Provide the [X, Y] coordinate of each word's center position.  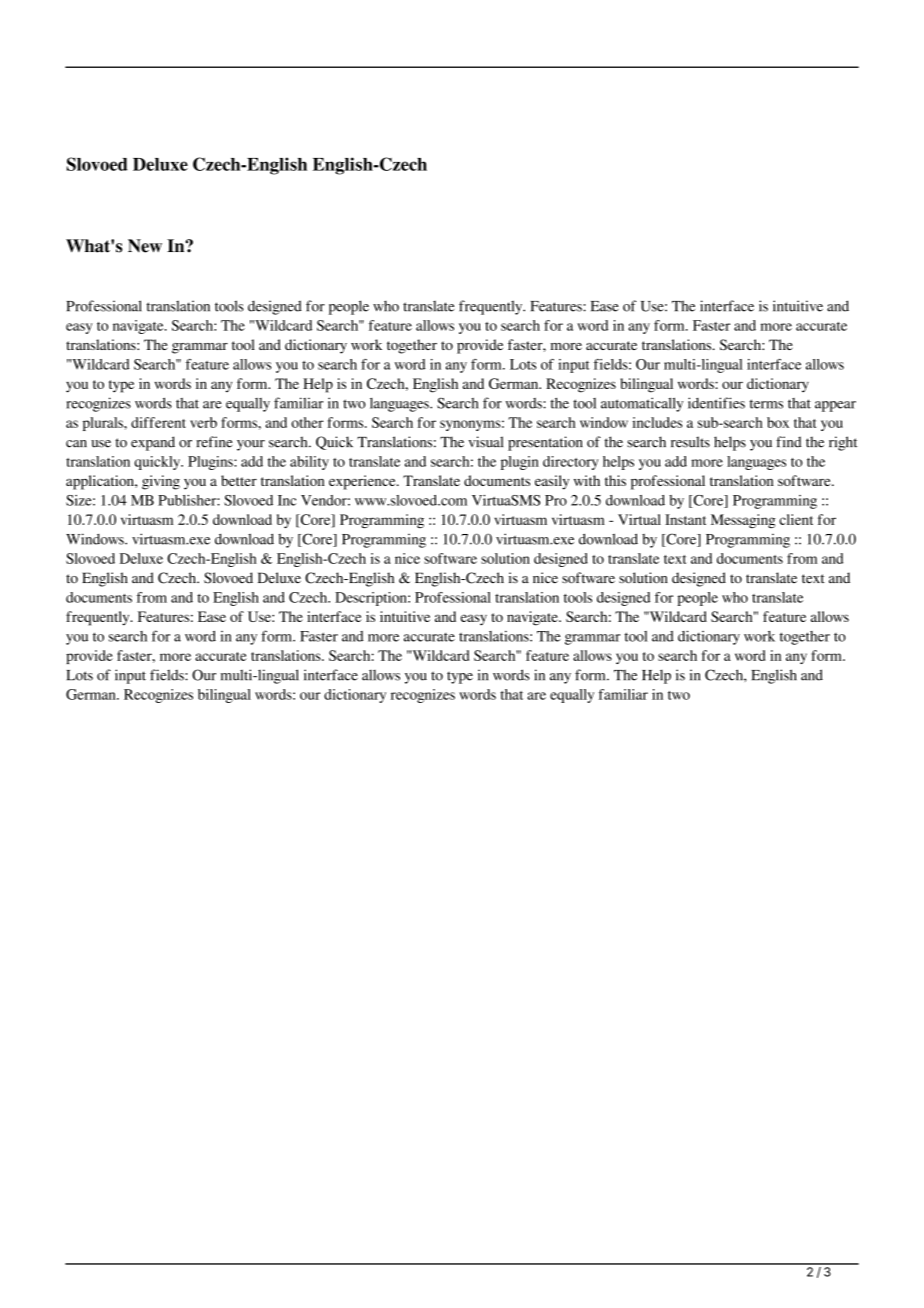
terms [766, 404]
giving [161, 482]
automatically [642, 404]
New [145, 246]
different [158, 422]
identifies [716, 403]
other [307, 422]
